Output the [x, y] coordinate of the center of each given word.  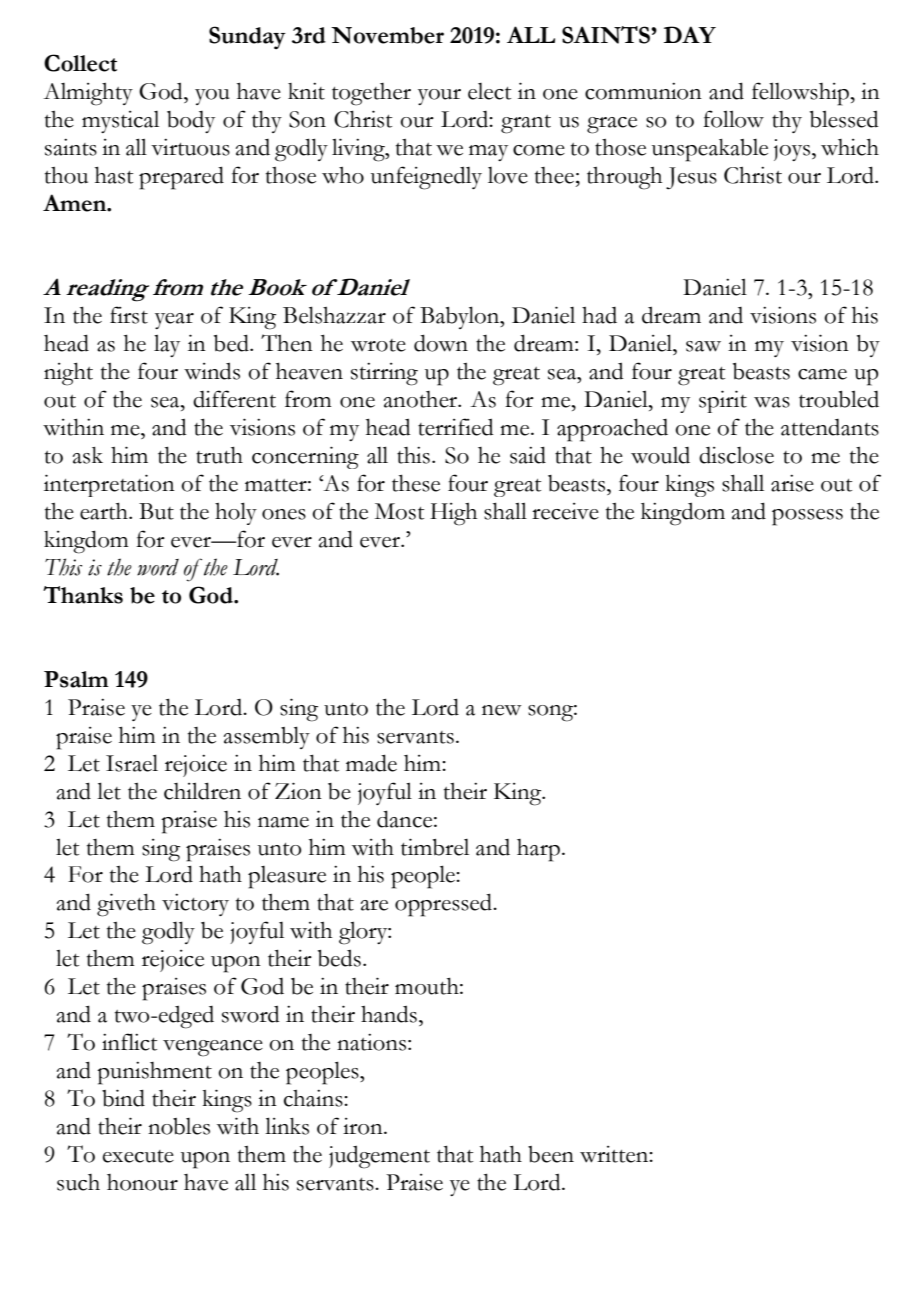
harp [538, 850]
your [439, 97]
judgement [379, 1157]
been [551, 1154]
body [191, 122]
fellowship [801, 94]
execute [138, 1156]
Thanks [83, 595]
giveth [126, 905]
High [453, 514]
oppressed [444, 905]
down [441, 343]
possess [807, 517]
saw [703, 346]
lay [167, 345]
